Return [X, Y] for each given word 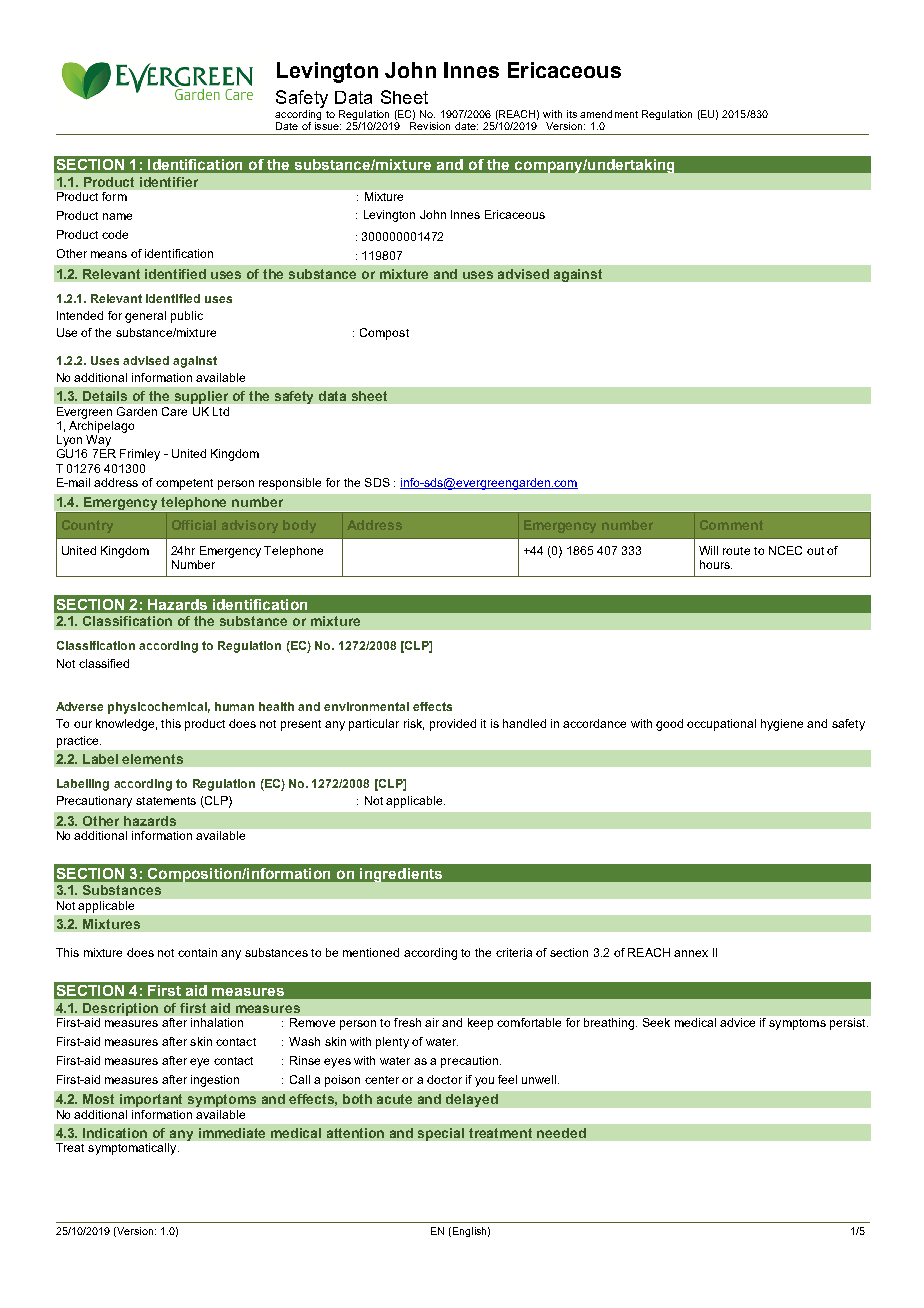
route [736, 551]
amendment [609, 114]
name [117, 216]
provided [453, 725]
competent [184, 484]
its [572, 114]
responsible [290, 484]
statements [166, 801]
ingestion [215, 1081]
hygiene [782, 725]
